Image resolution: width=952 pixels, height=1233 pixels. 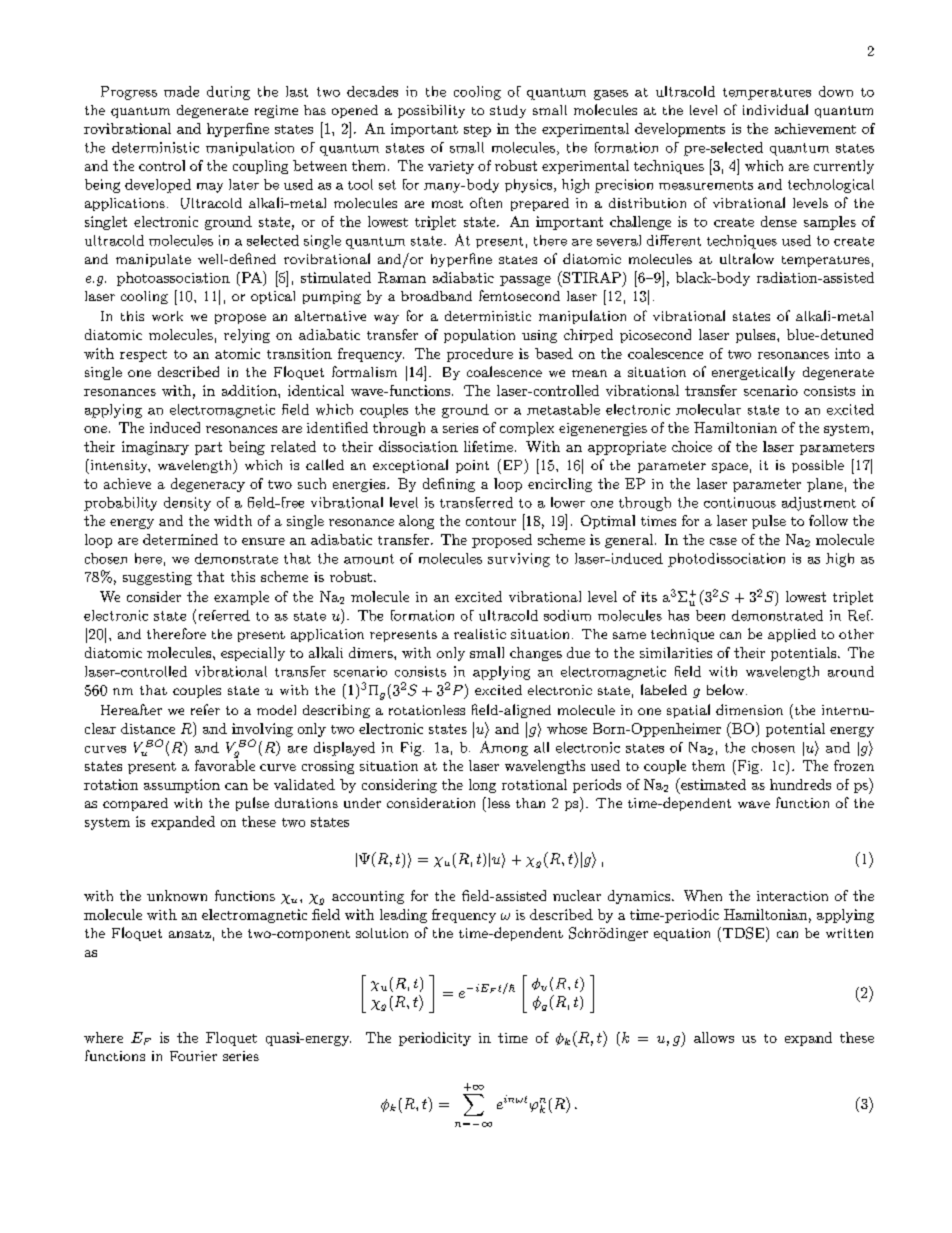 What do you see at coordinates (723, 541) in the screenshot?
I see `case` at bounding box center [723, 541].
